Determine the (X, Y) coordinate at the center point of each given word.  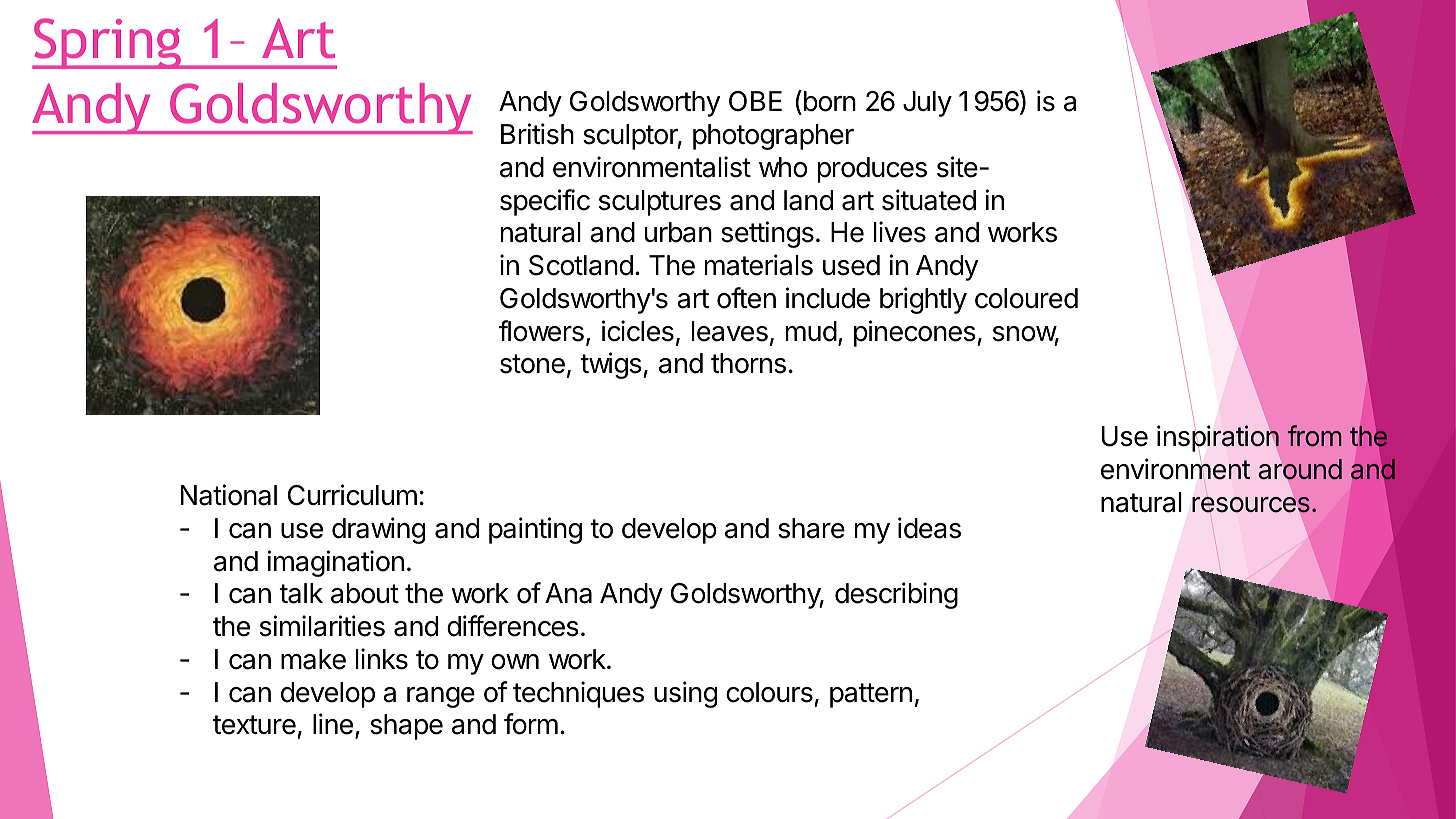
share (811, 528)
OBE (755, 101)
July (927, 104)
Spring (108, 43)
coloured (1026, 298)
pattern (871, 695)
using (685, 694)
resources (1251, 505)
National (229, 495)
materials (759, 265)
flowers (541, 331)
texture (254, 725)
